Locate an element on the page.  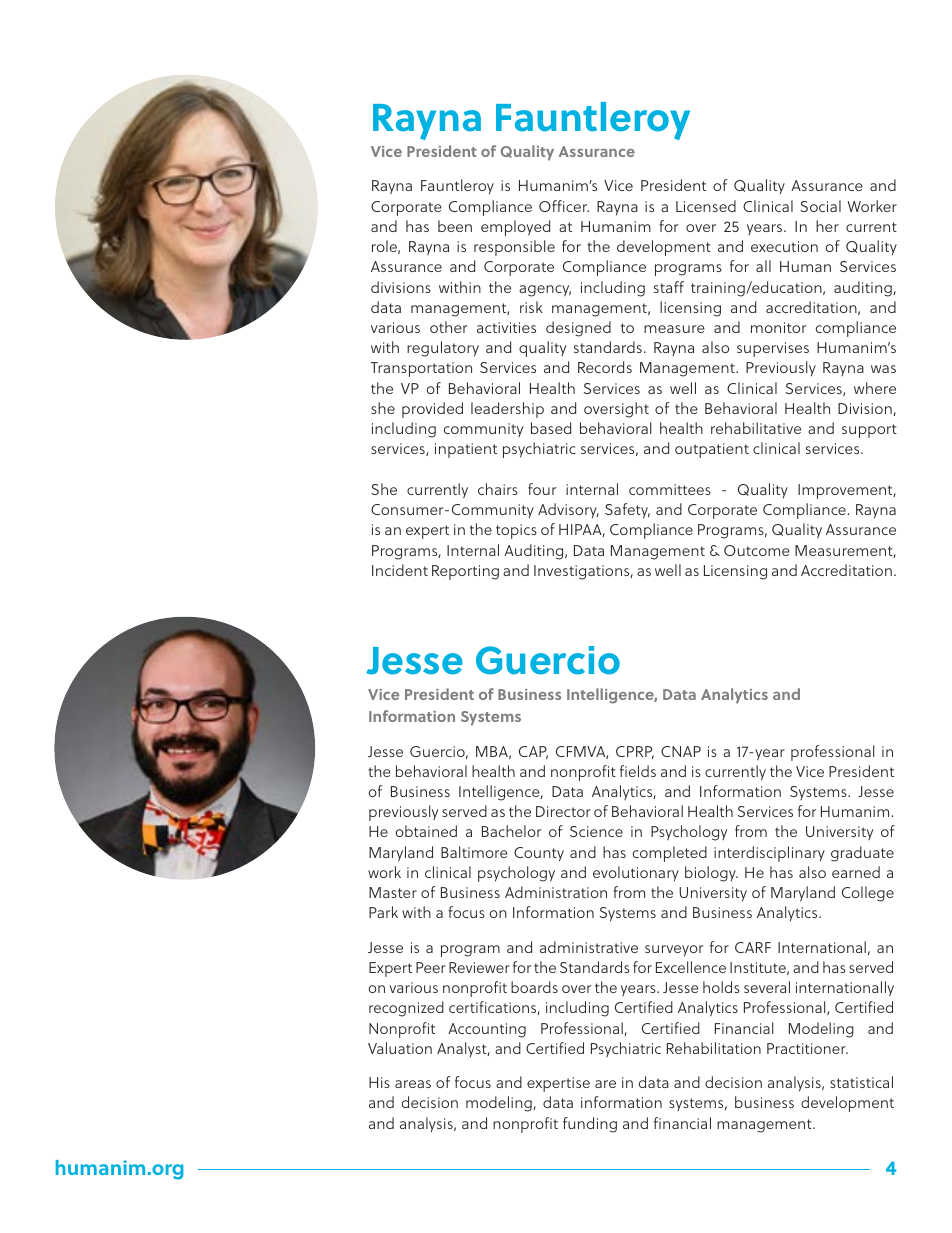
Science is located at coordinates (596, 831).
